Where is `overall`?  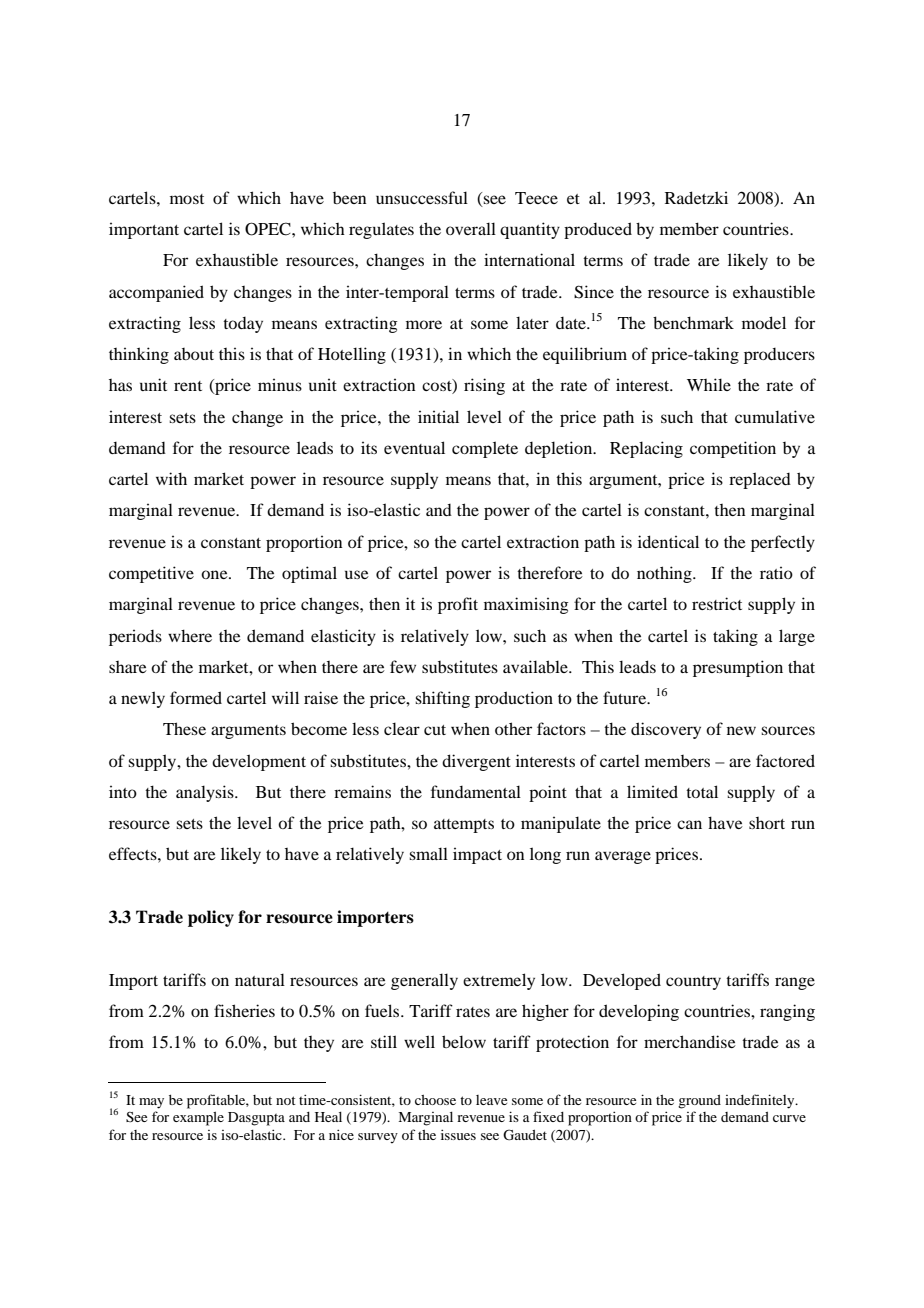
overall is located at coordinates (471, 228).
